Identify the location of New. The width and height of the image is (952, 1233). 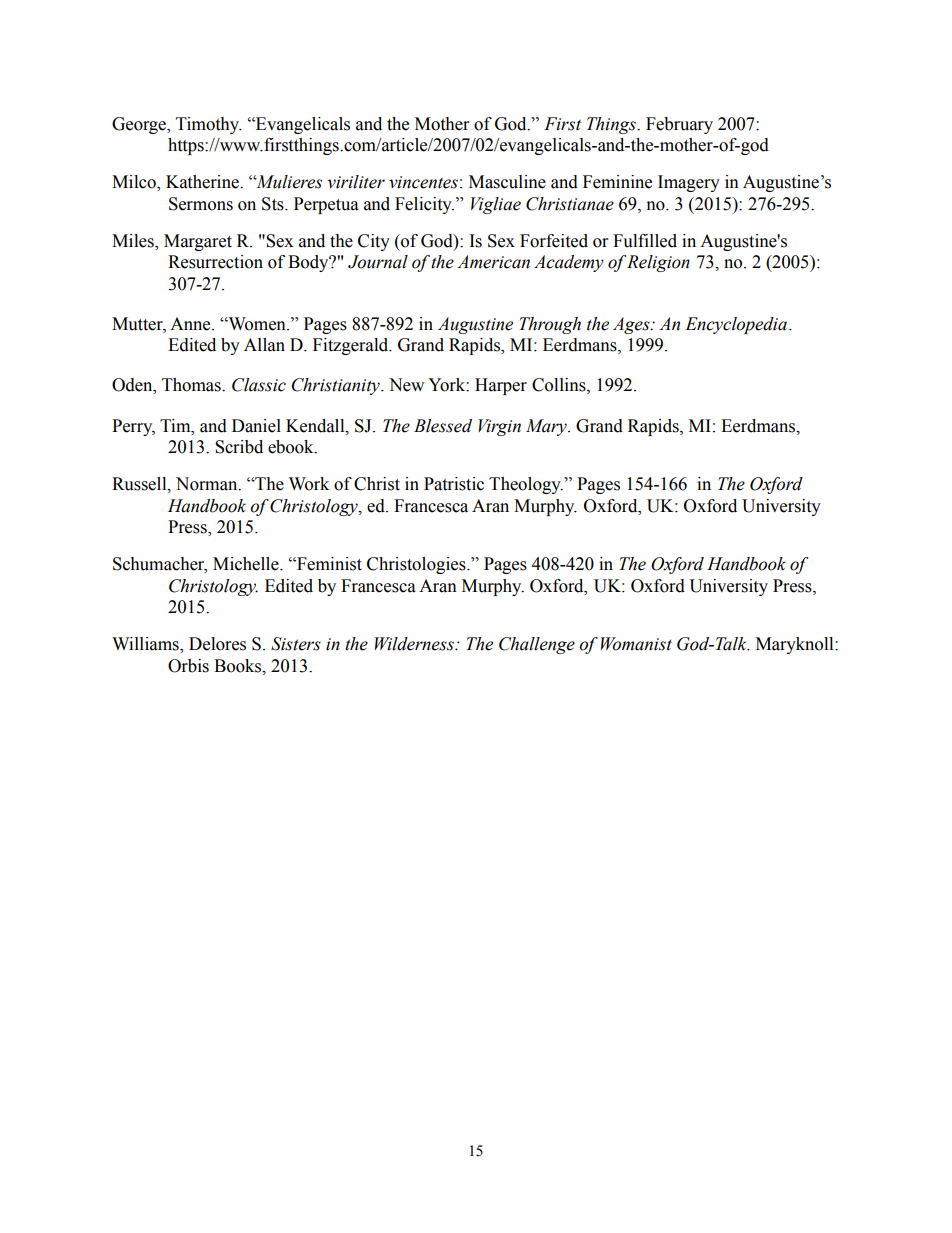
(406, 385).
